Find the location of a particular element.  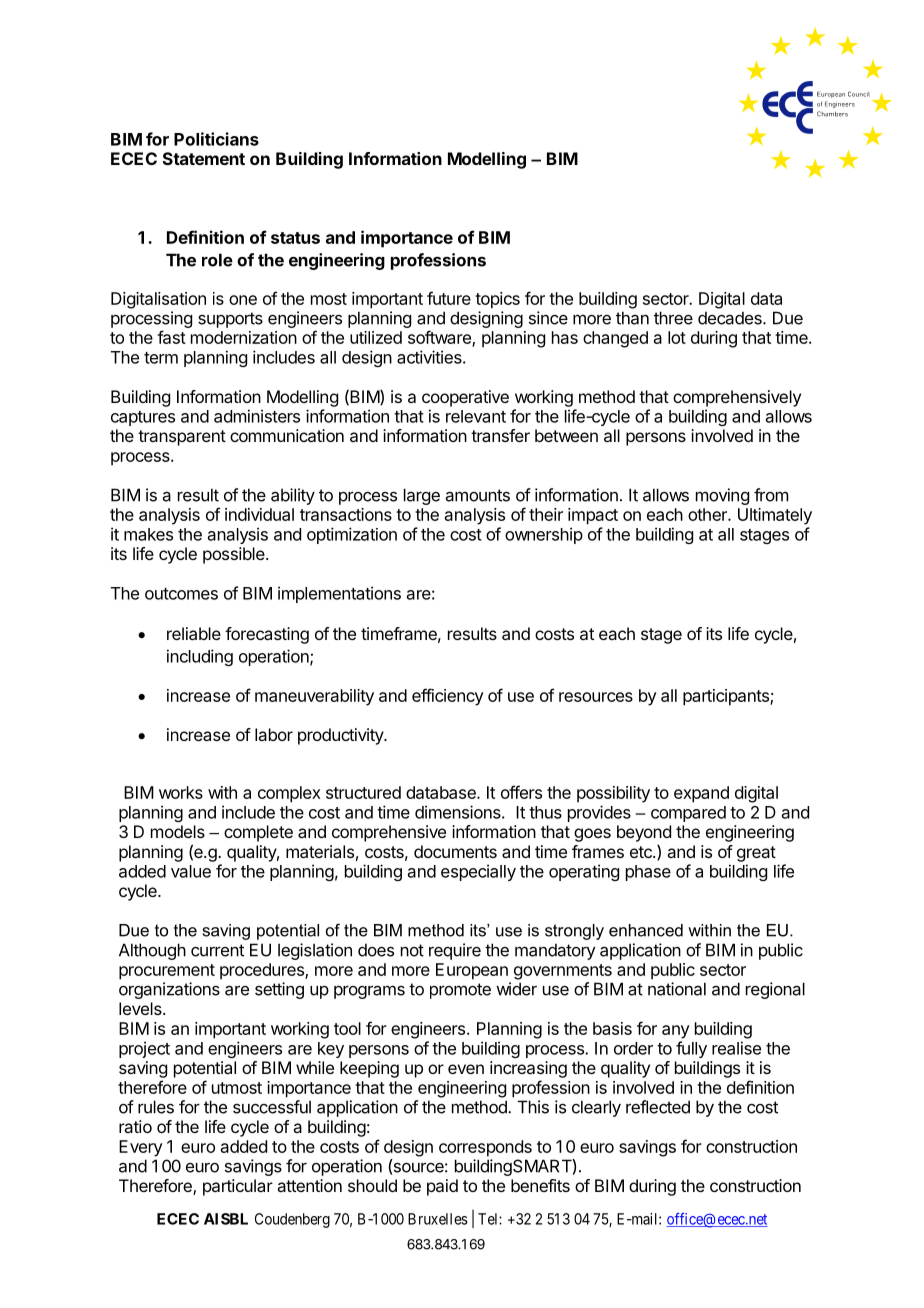

individual is located at coordinates (259, 514).
